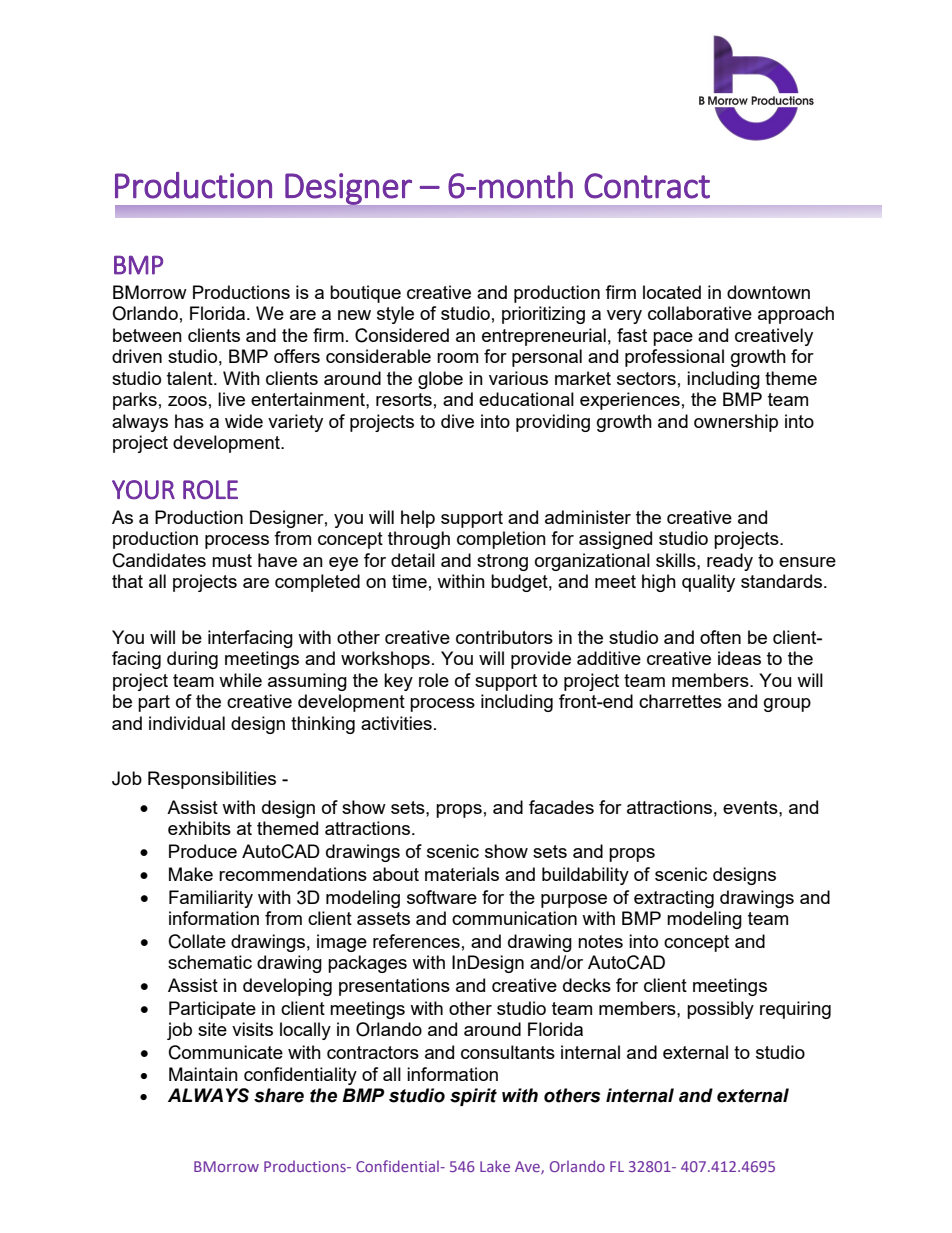 Image resolution: width=952 pixels, height=1233 pixels. What do you see at coordinates (197, 941) in the document?
I see `Collate` at bounding box center [197, 941].
